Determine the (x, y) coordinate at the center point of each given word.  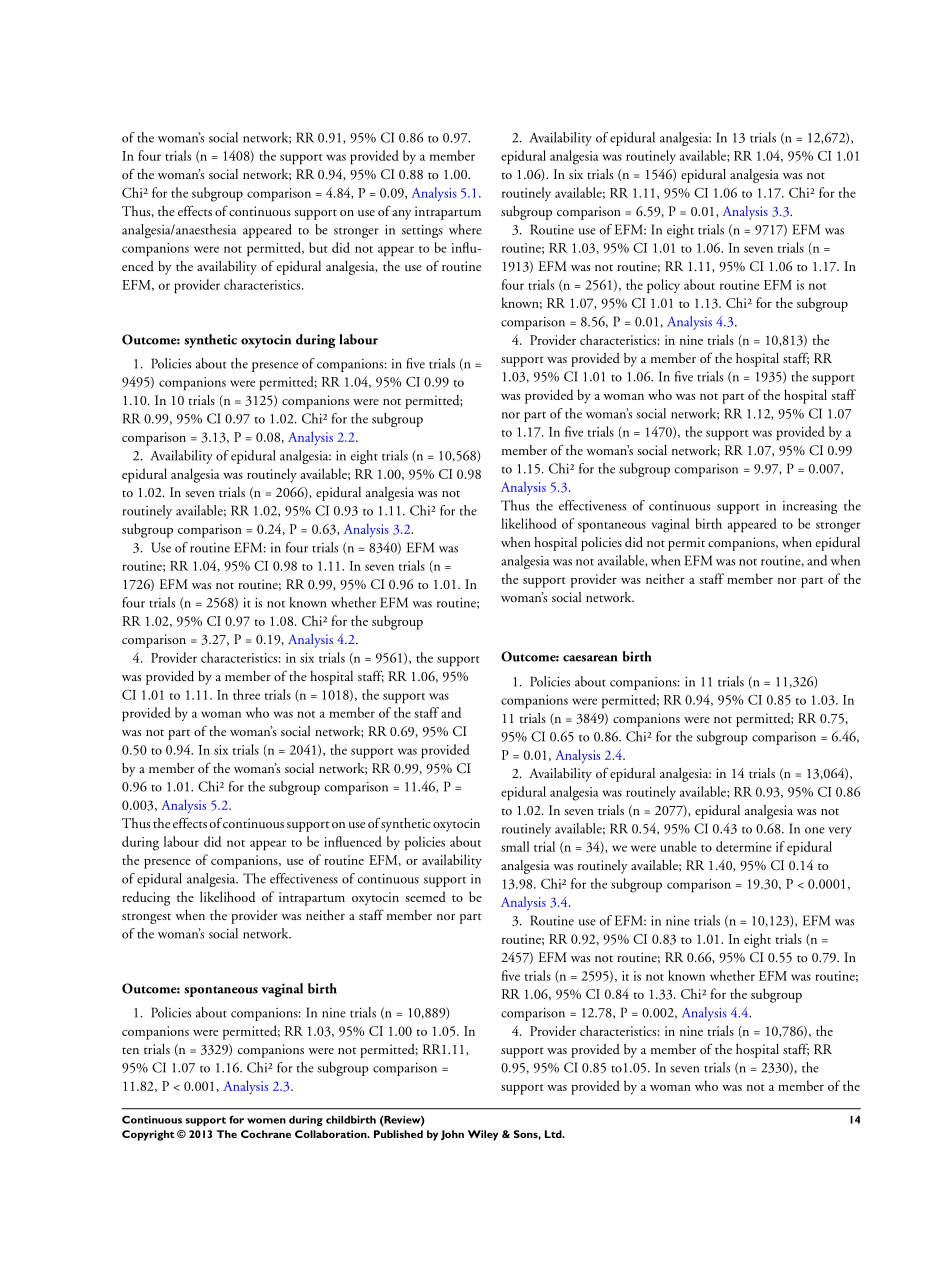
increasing (810, 507)
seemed (425, 896)
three (246, 694)
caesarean (590, 658)
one (815, 830)
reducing (146, 898)
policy (663, 286)
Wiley (483, 1135)
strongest (146, 918)
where (465, 229)
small (515, 846)
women (266, 1121)
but (318, 247)
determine (744, 846)
